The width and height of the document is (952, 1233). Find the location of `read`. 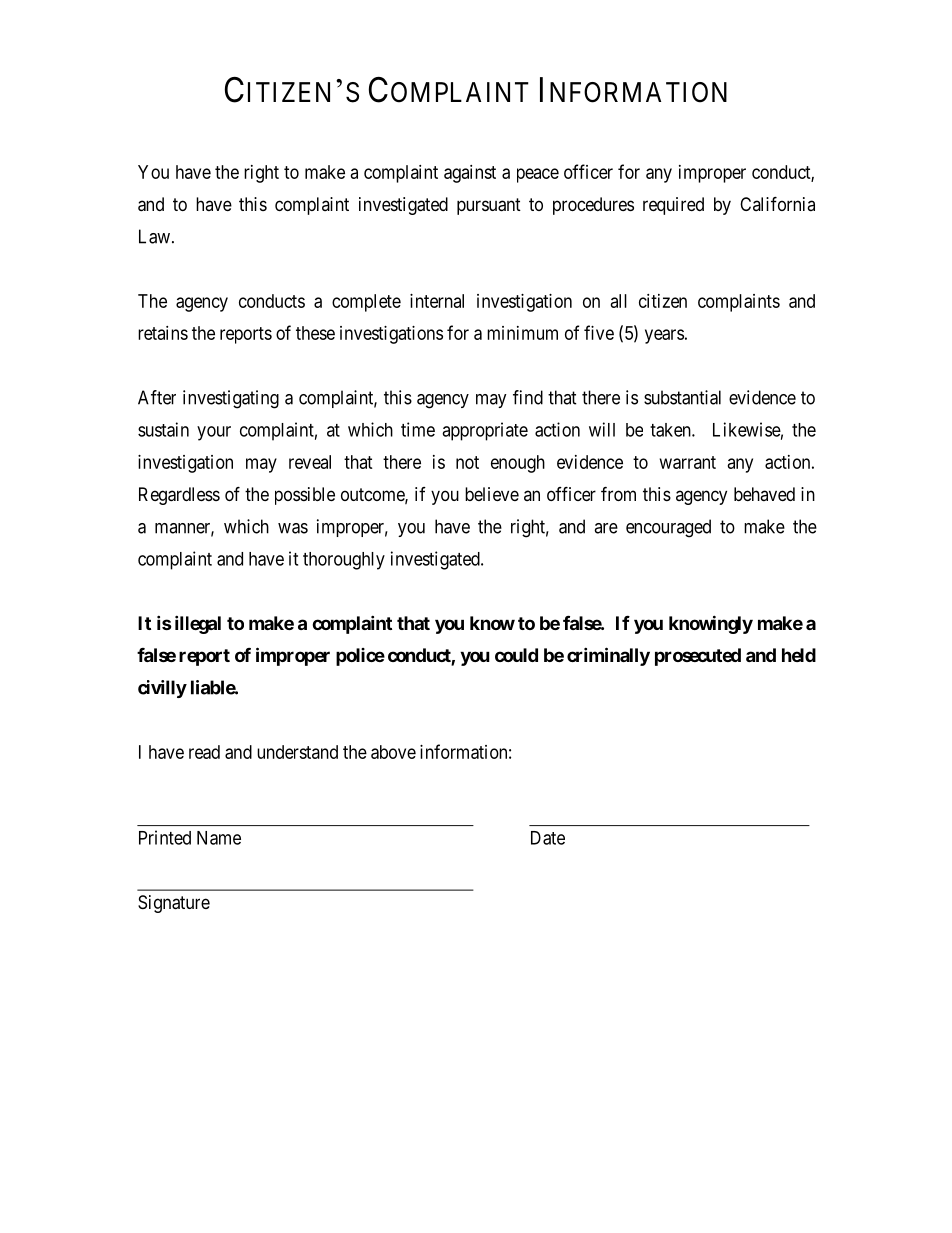

read is located at coordinates (204, 752).
